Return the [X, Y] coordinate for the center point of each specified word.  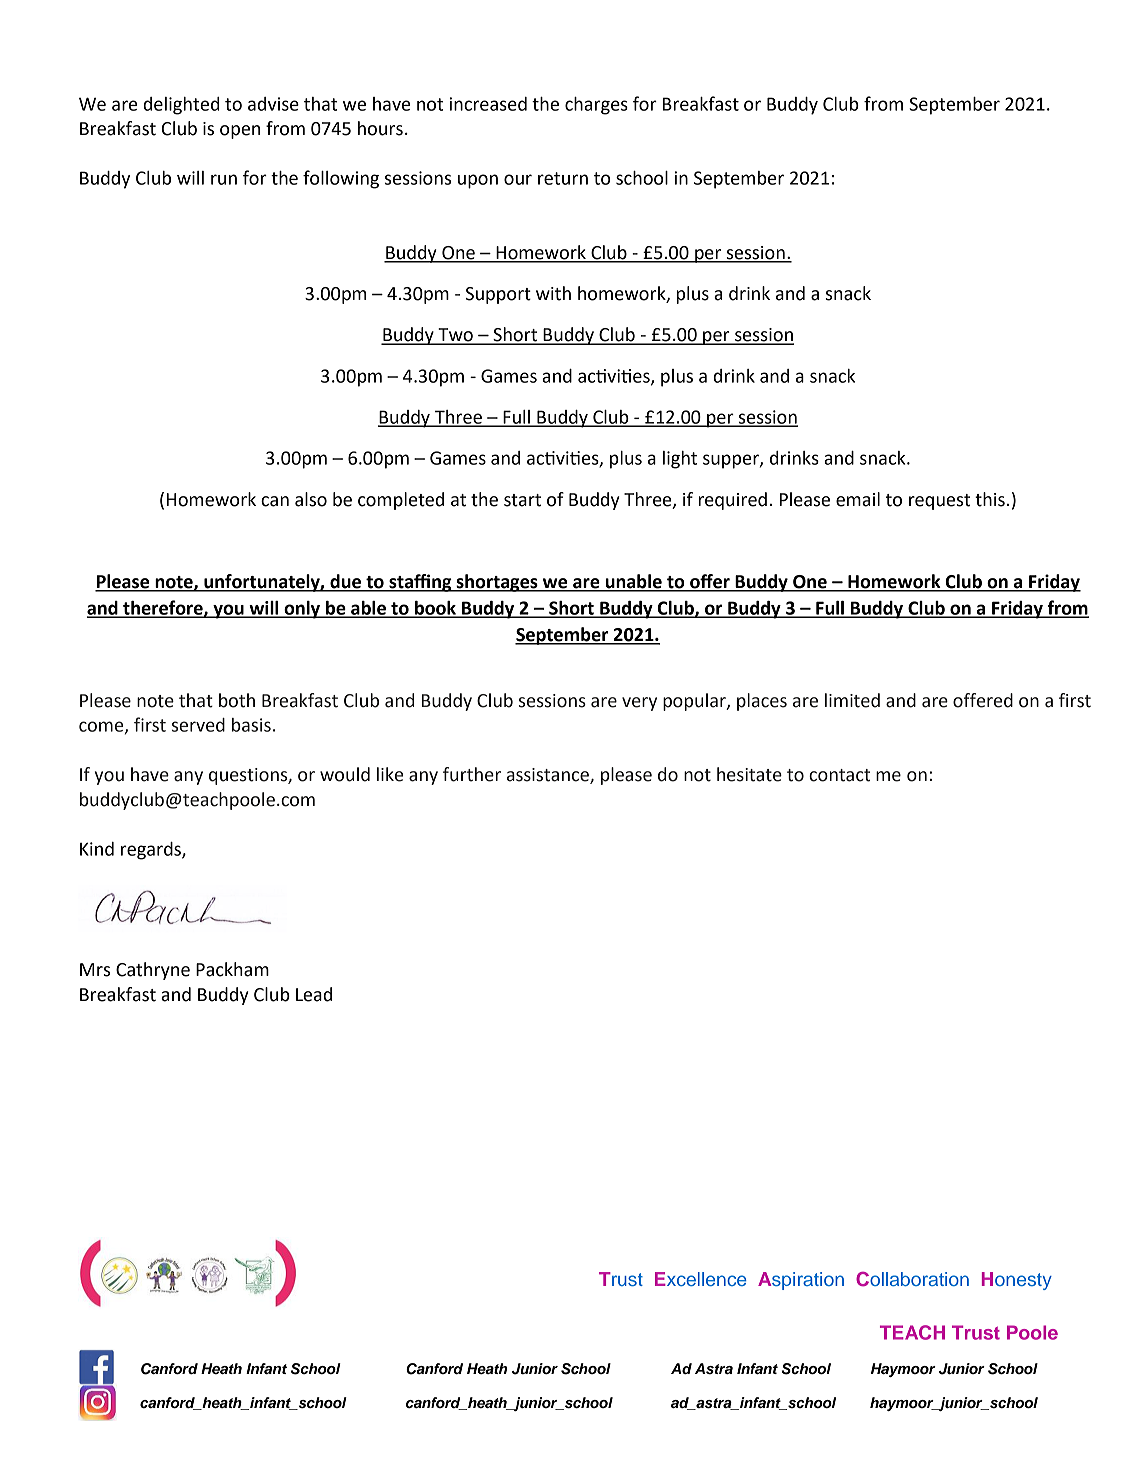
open [240, 132]
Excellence [701, 1279]
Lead [314, 994]
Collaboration [912, 1279]
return [563, 178]
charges [596, 106]
